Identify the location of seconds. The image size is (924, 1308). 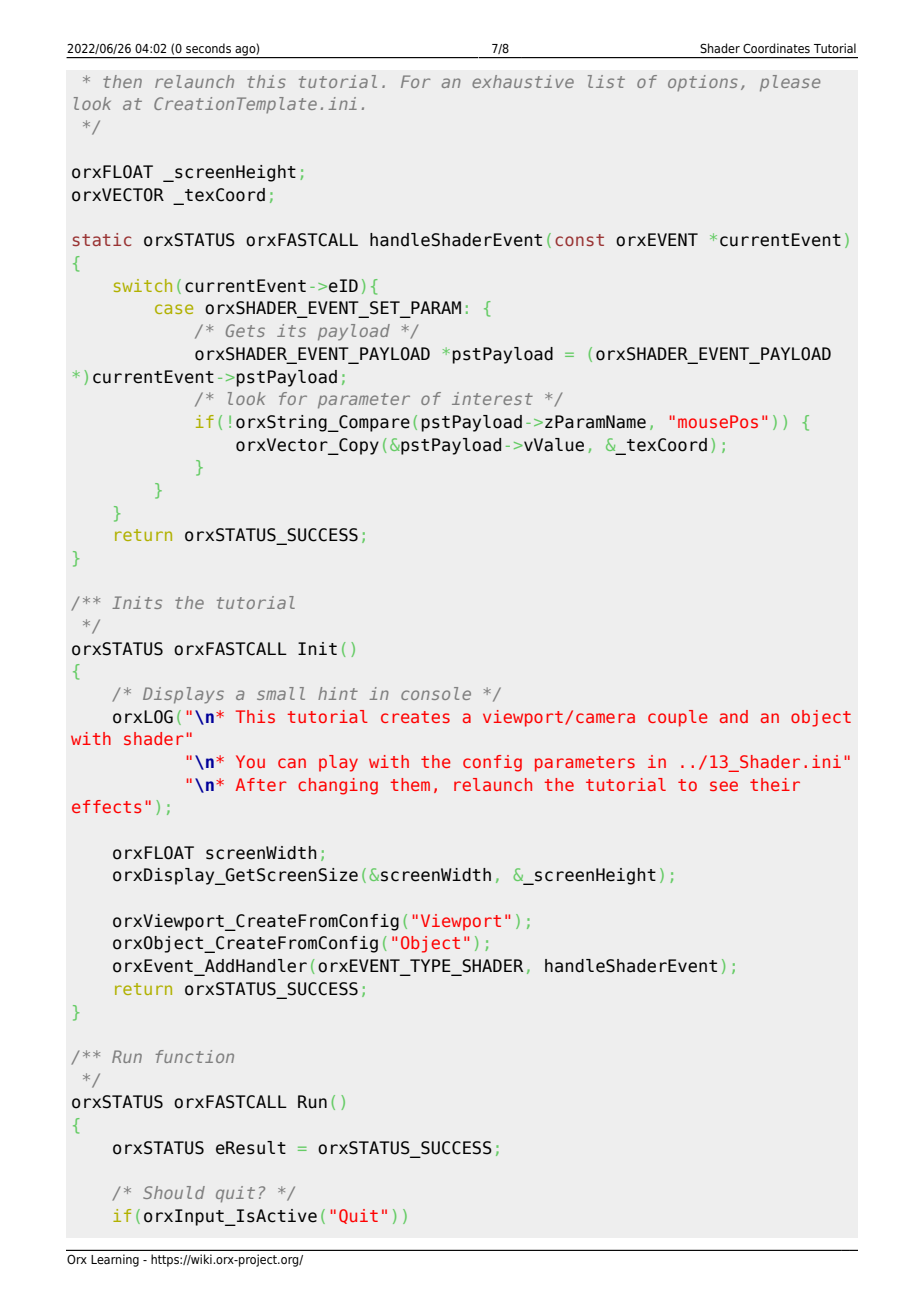
(208, 48).
